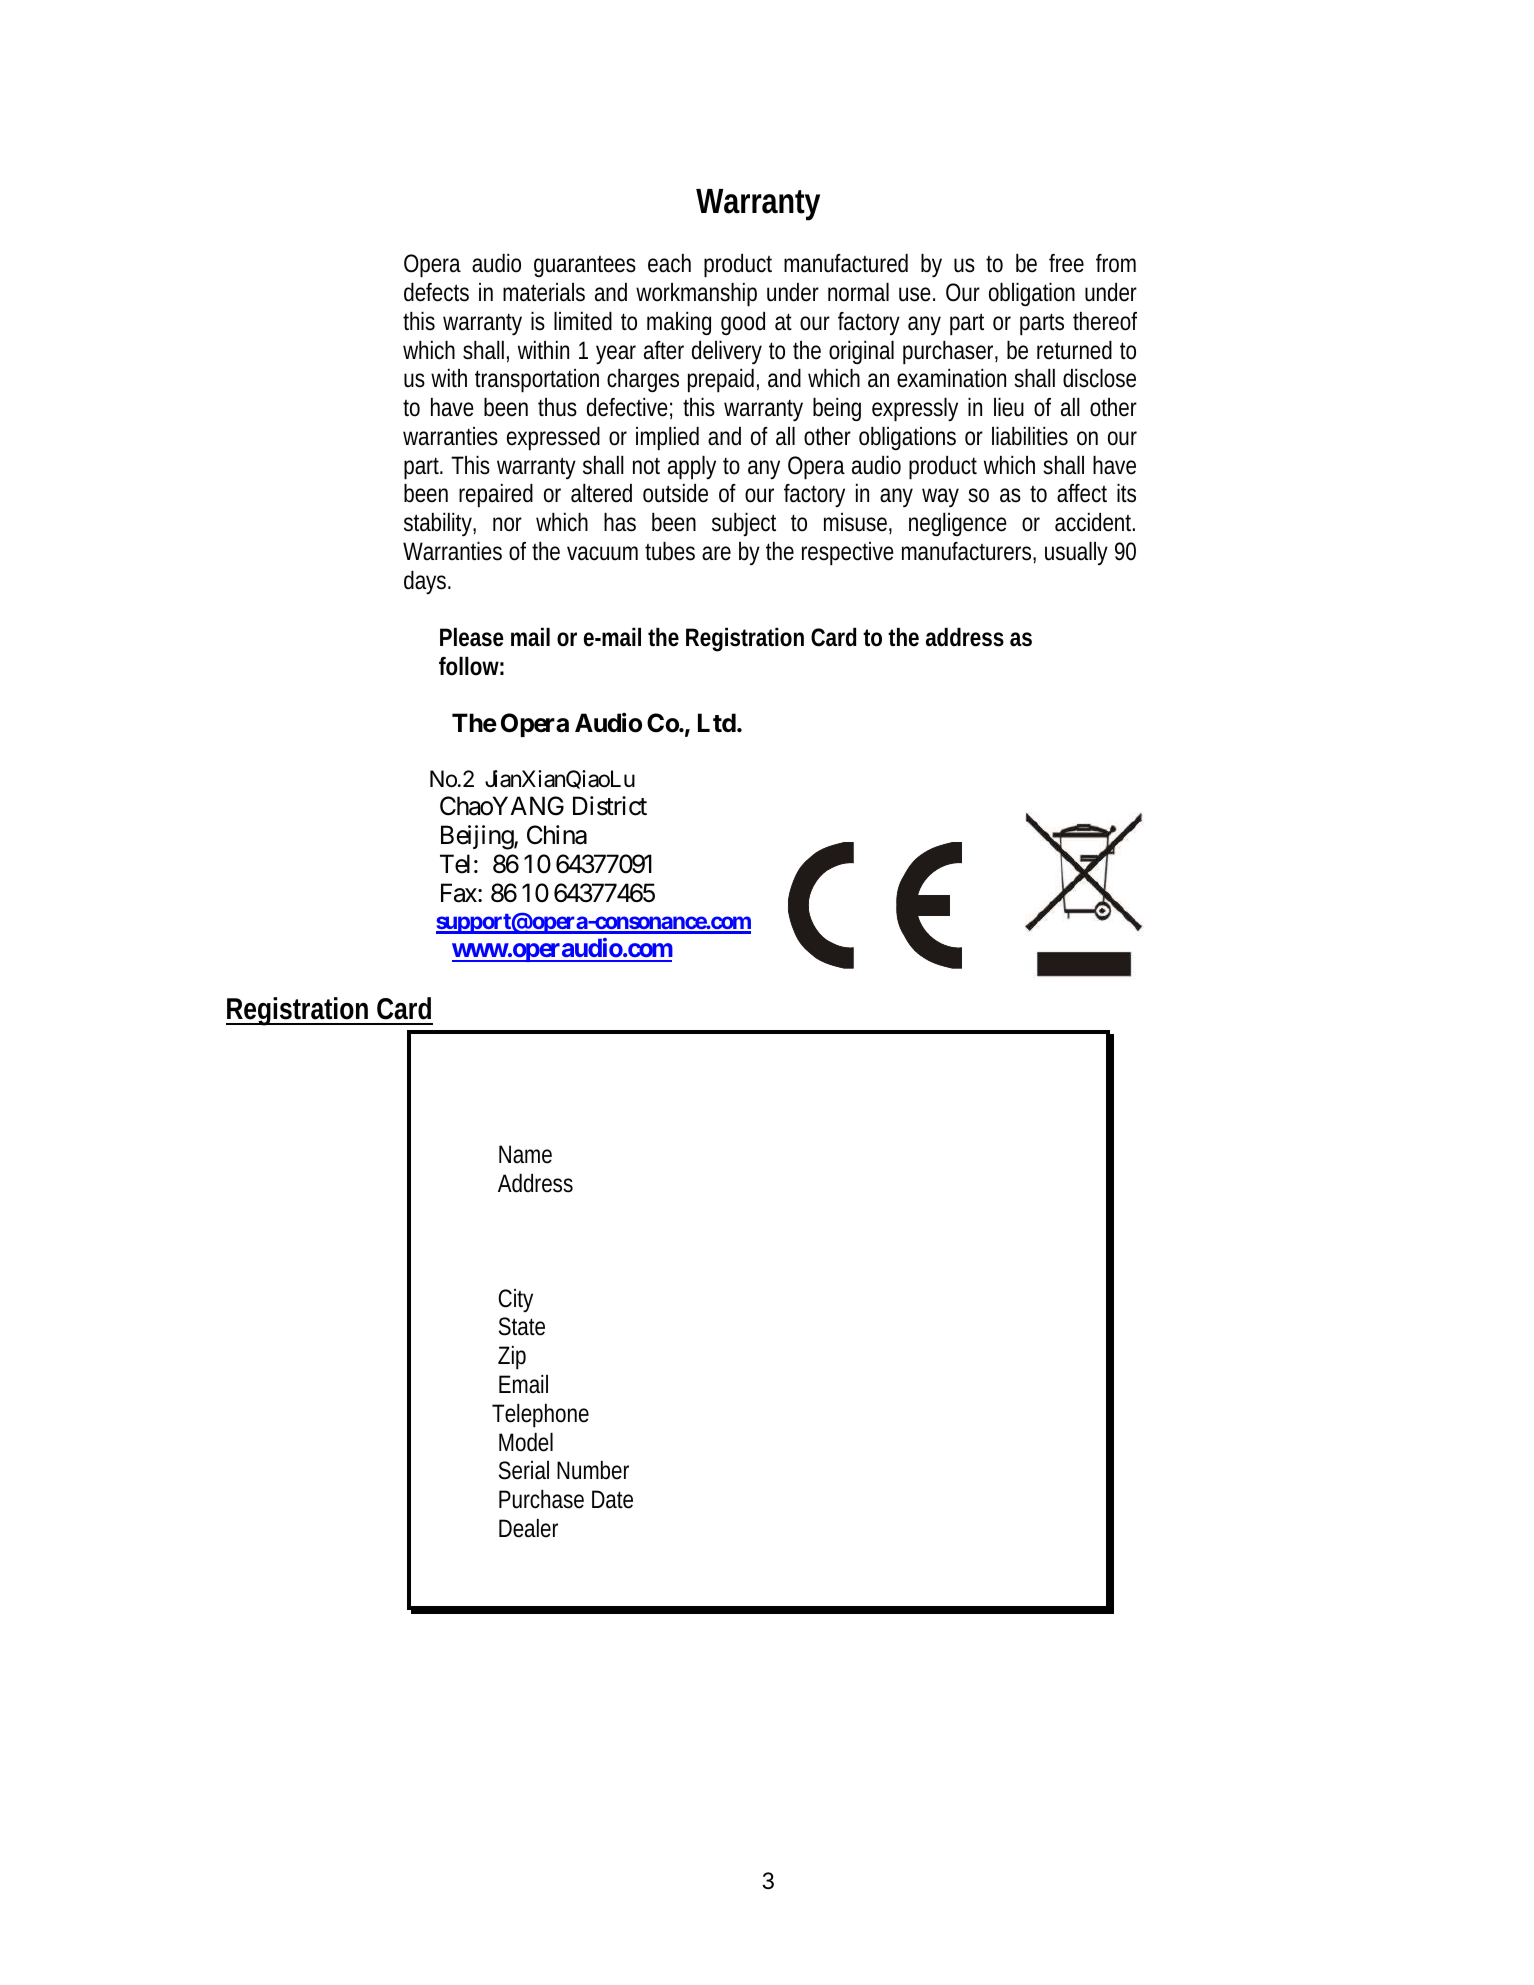  I want to click on Serial, so click(524, 1470).
